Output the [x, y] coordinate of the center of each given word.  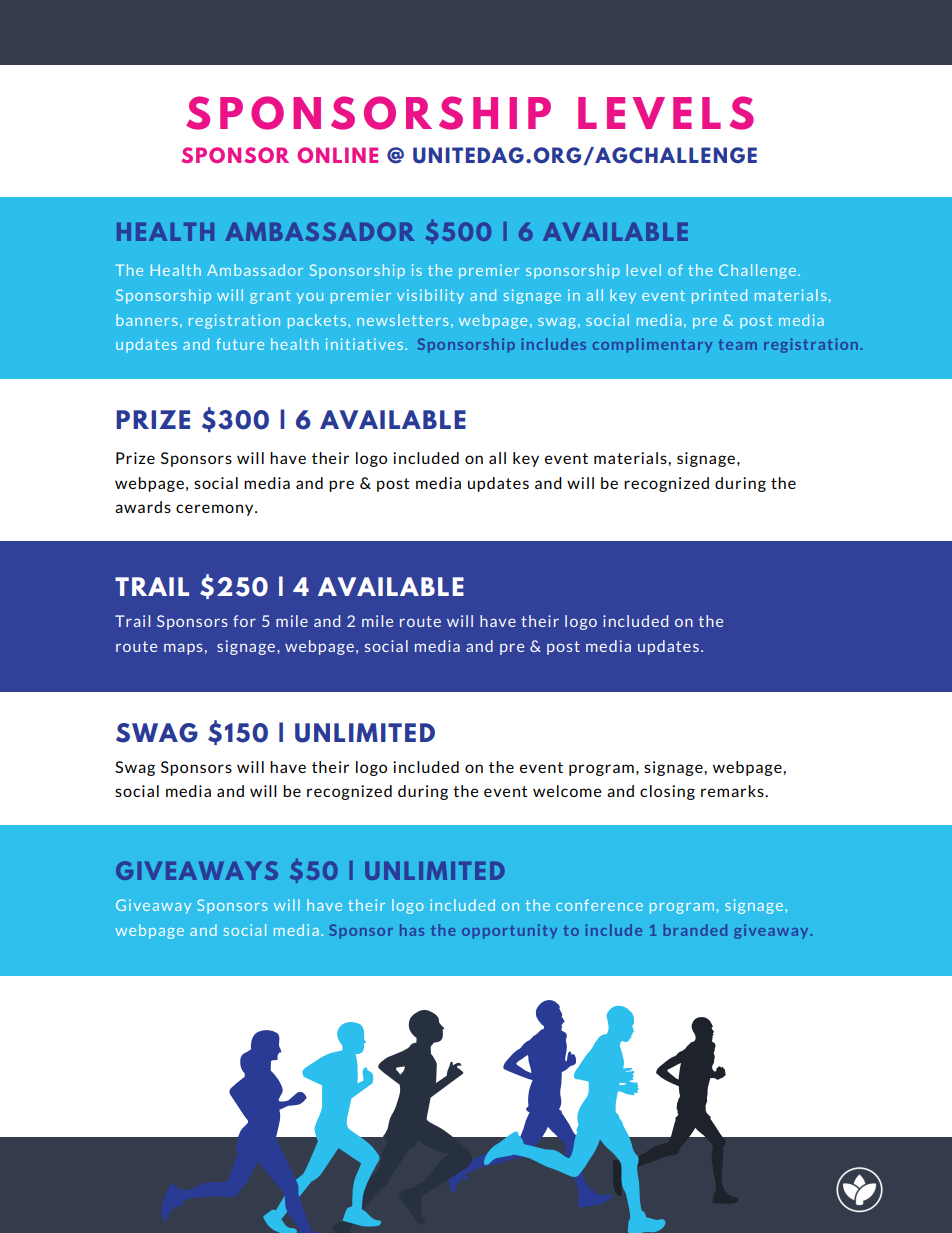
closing [667, 792]
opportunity [509, 931]
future [240, 344]
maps [183, 649]
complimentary [652, 345]
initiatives [364, 344]
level [644, 270]
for [244, 621]
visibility [430, 296]
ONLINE [338, 155]
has [412, 930]
